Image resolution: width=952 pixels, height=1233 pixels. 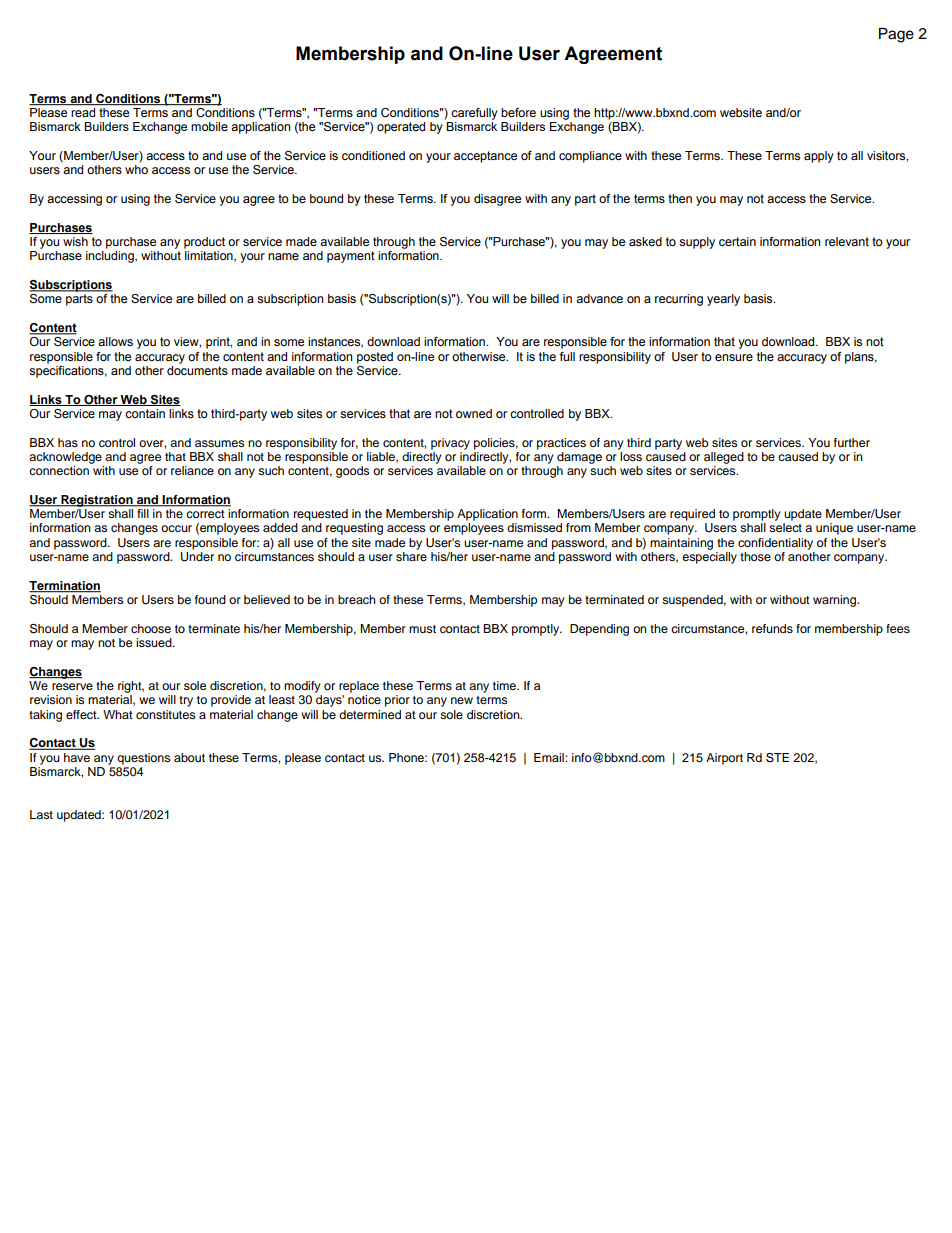 What do you see at coordinates (111, 257) in the screenshot?
I see `including` at bounding box center [111, 257].
